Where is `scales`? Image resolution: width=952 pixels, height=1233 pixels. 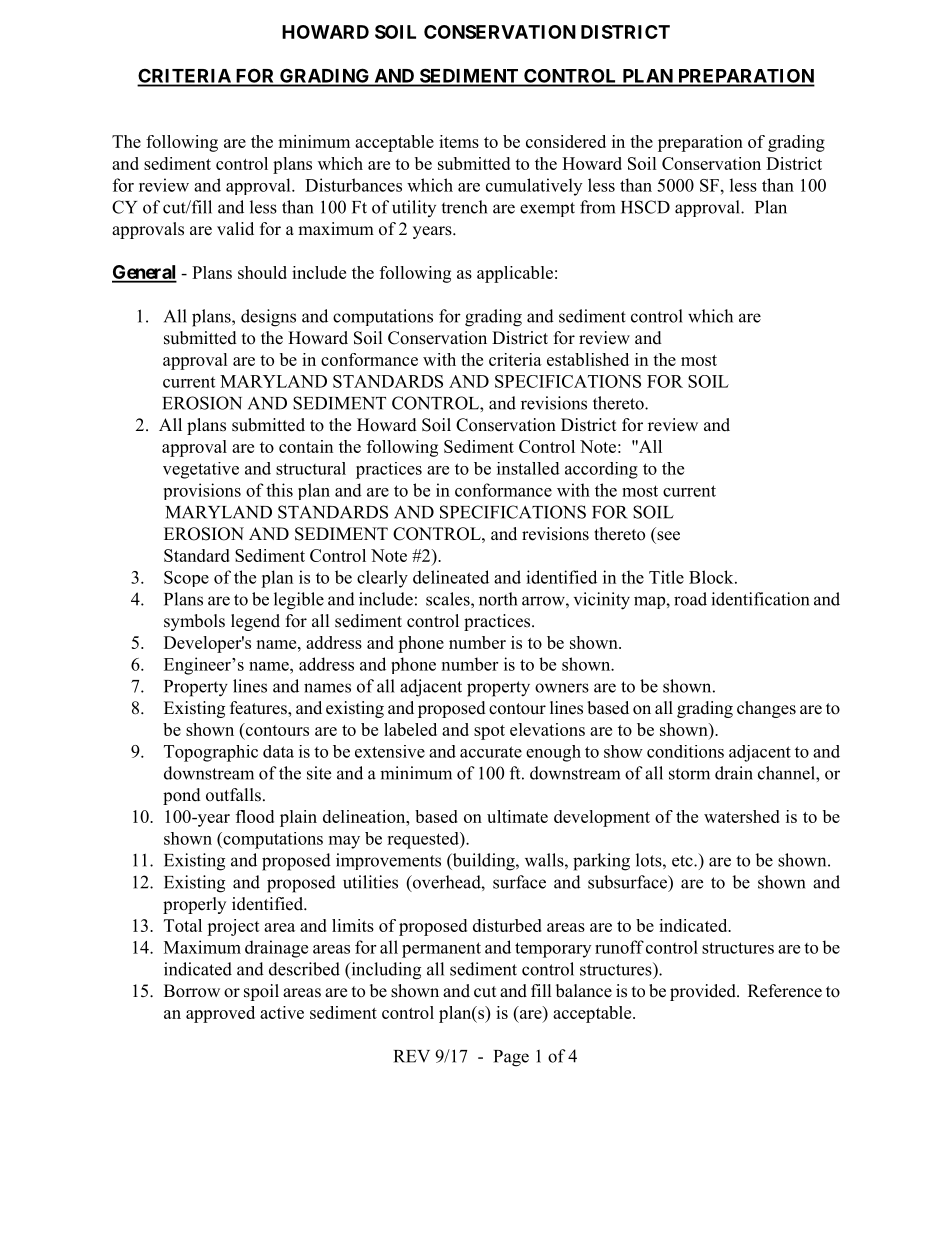 scales is located at coordinates (449, 599).
